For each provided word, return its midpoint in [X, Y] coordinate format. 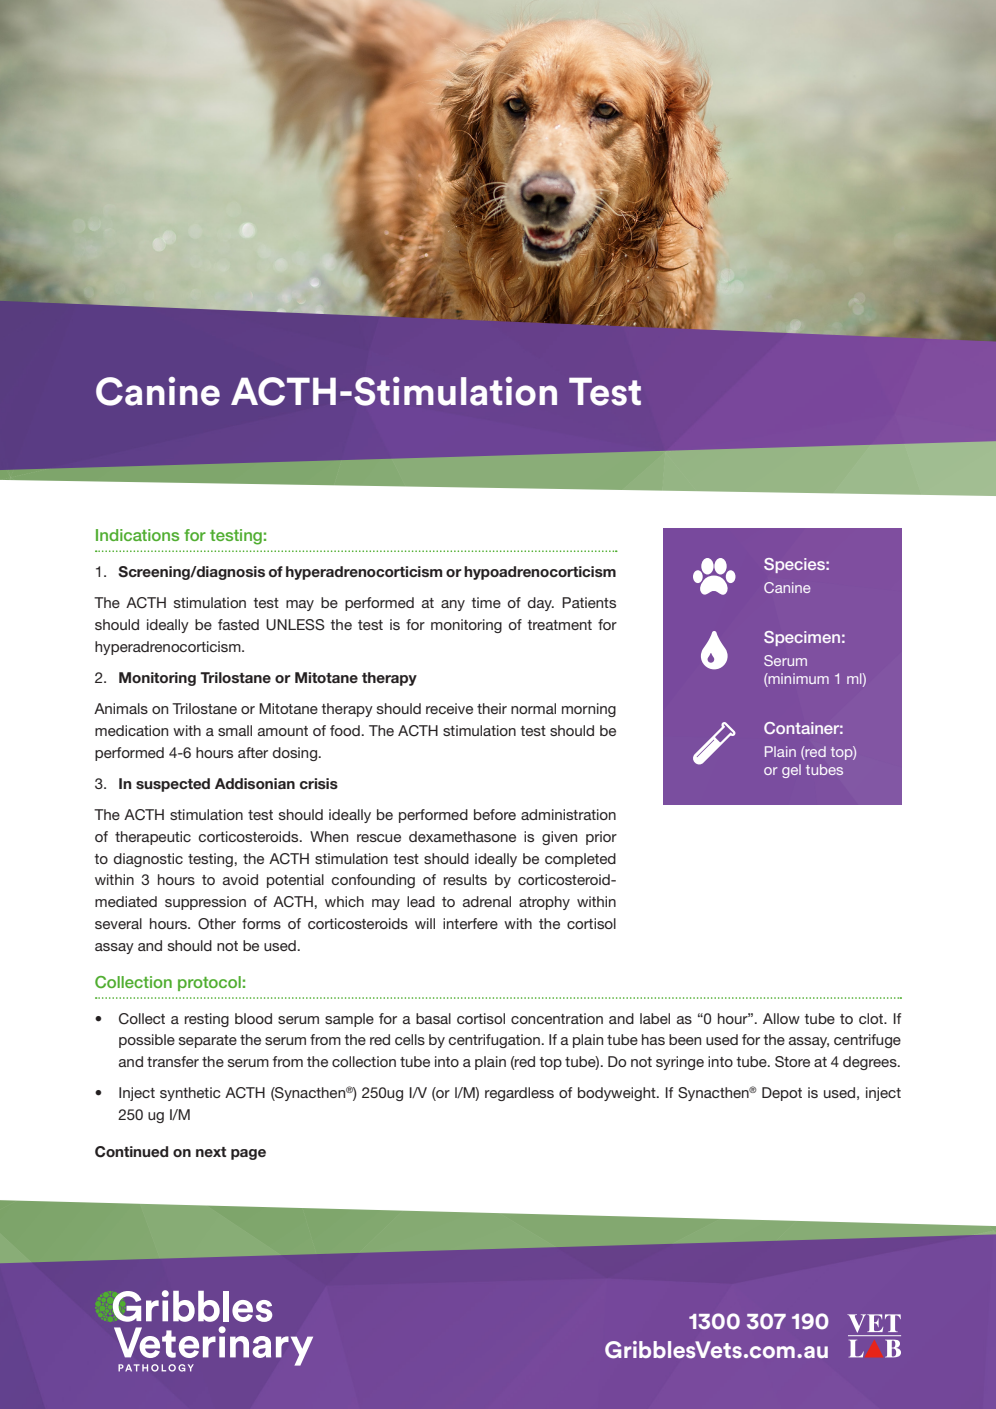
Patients [589, 602]
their [492, 708]
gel [791, 771]
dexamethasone [462, 836]
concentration [557, 1018]
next [211, 1152]
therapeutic [153, 838]
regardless [519, 1094]
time [486, 602]
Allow [781, 1018]
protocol [209, 983]
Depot [782, 1094]
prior [601, 838]
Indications [137, 535]
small [235, 730]
